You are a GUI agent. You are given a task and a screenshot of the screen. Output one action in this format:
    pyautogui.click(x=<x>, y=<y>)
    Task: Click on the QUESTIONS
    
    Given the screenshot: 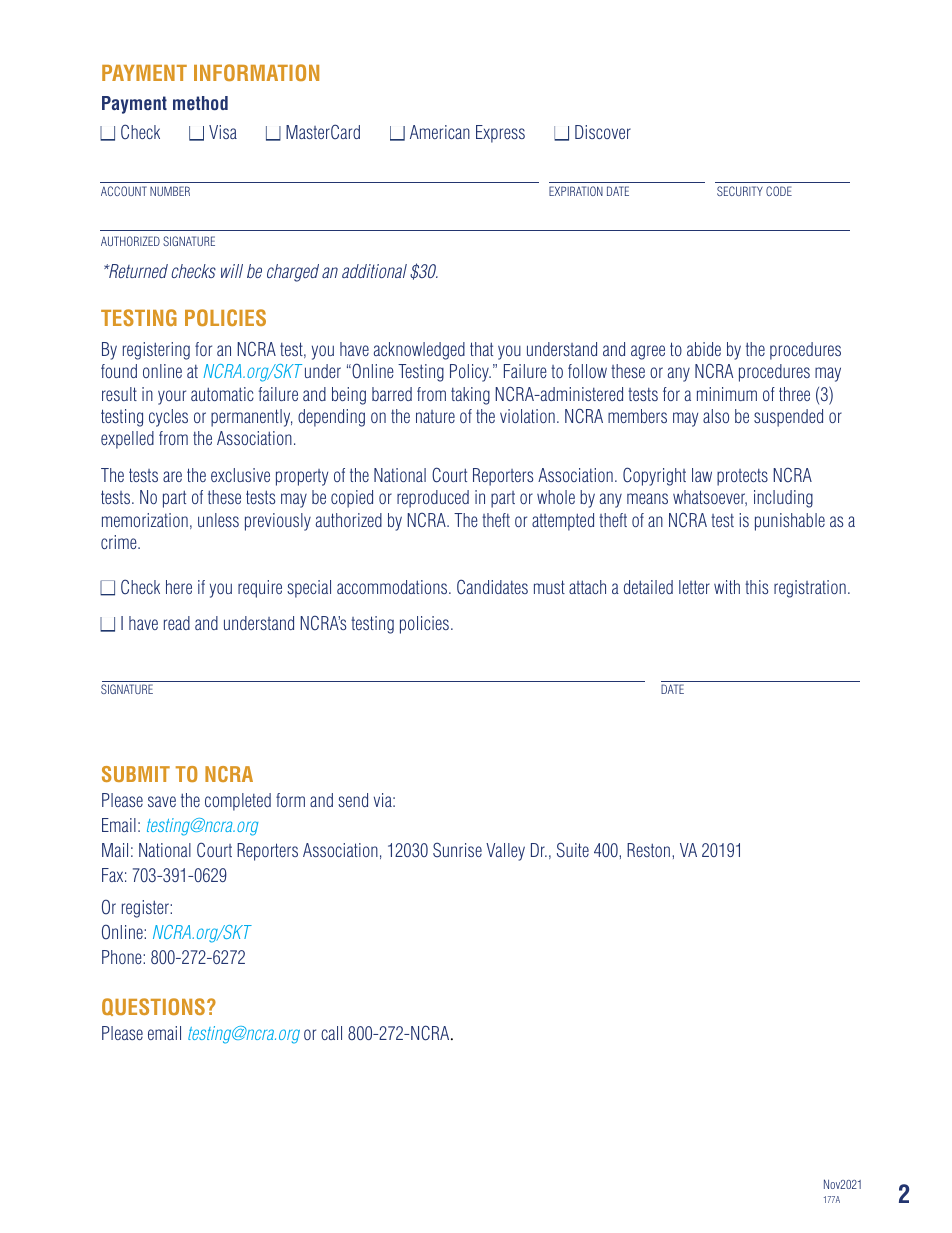 What is the action you would take?
    pyautogui.click(x=153, y=1007)
